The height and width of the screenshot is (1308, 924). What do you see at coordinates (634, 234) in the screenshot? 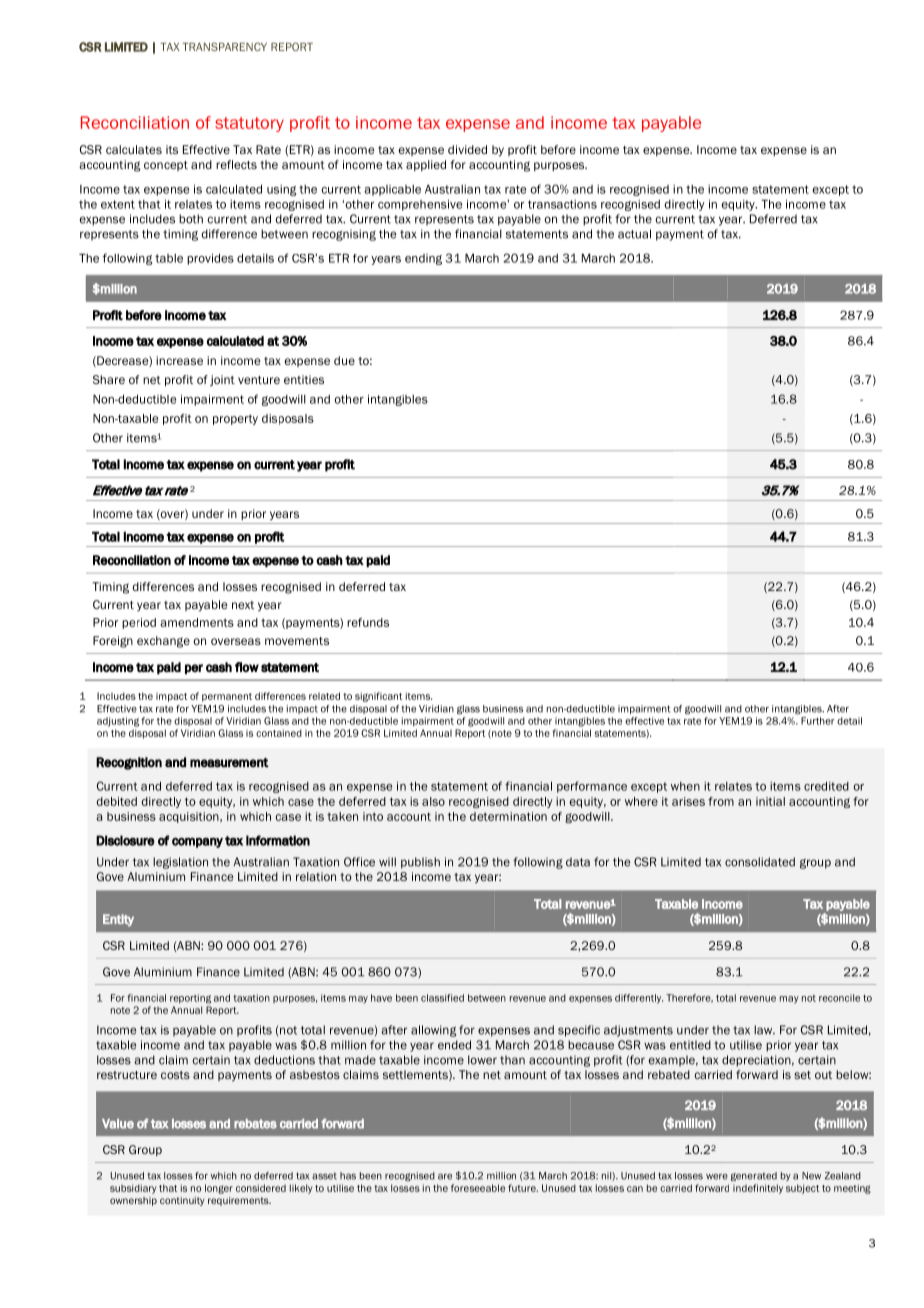
I see `actual` at bounding box center [634, 234].
